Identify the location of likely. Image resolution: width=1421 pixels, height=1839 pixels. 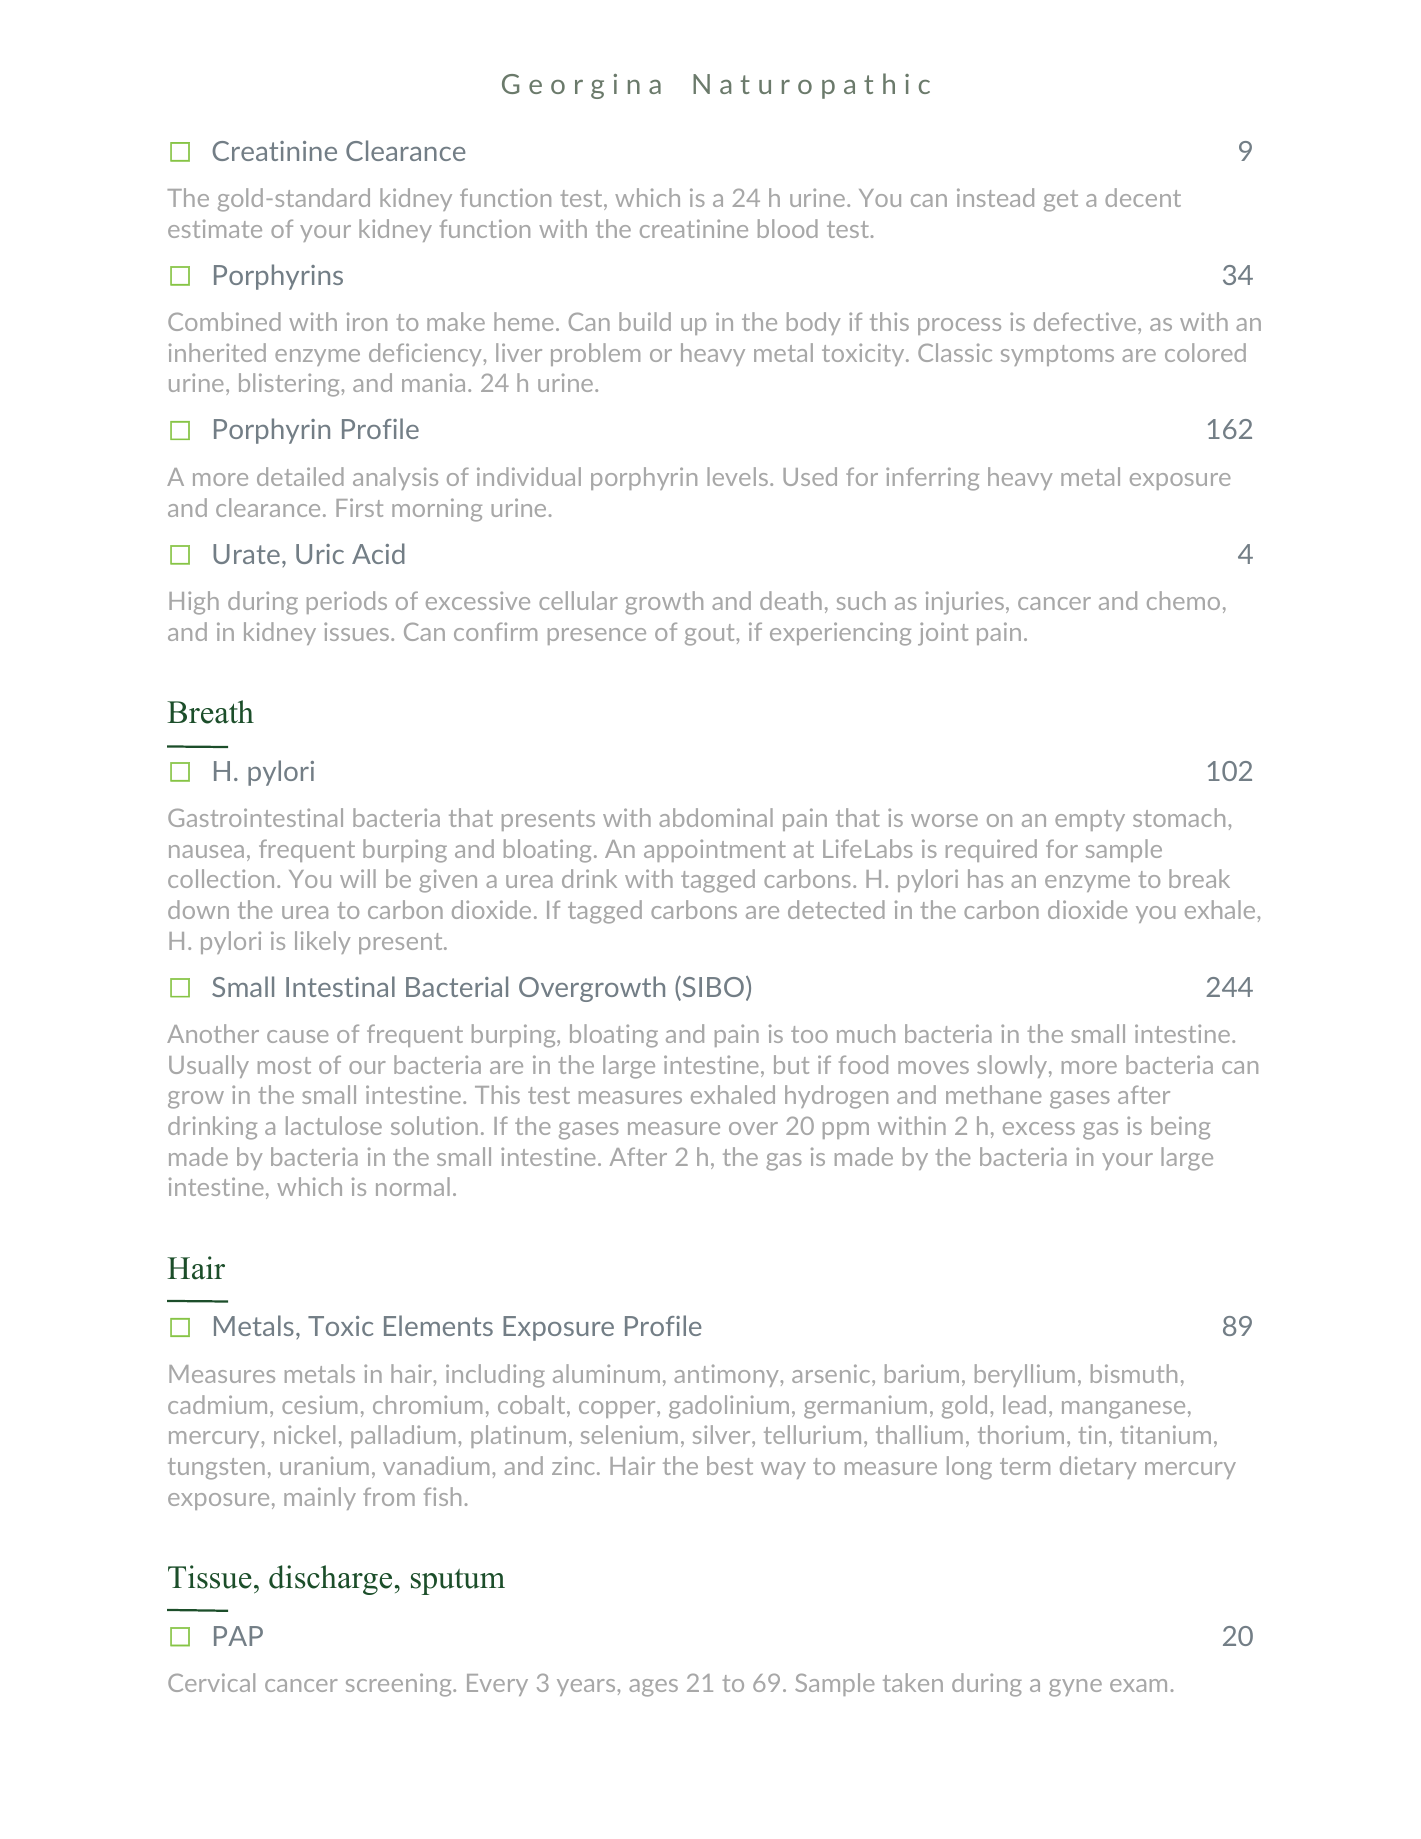
(323, 942).
